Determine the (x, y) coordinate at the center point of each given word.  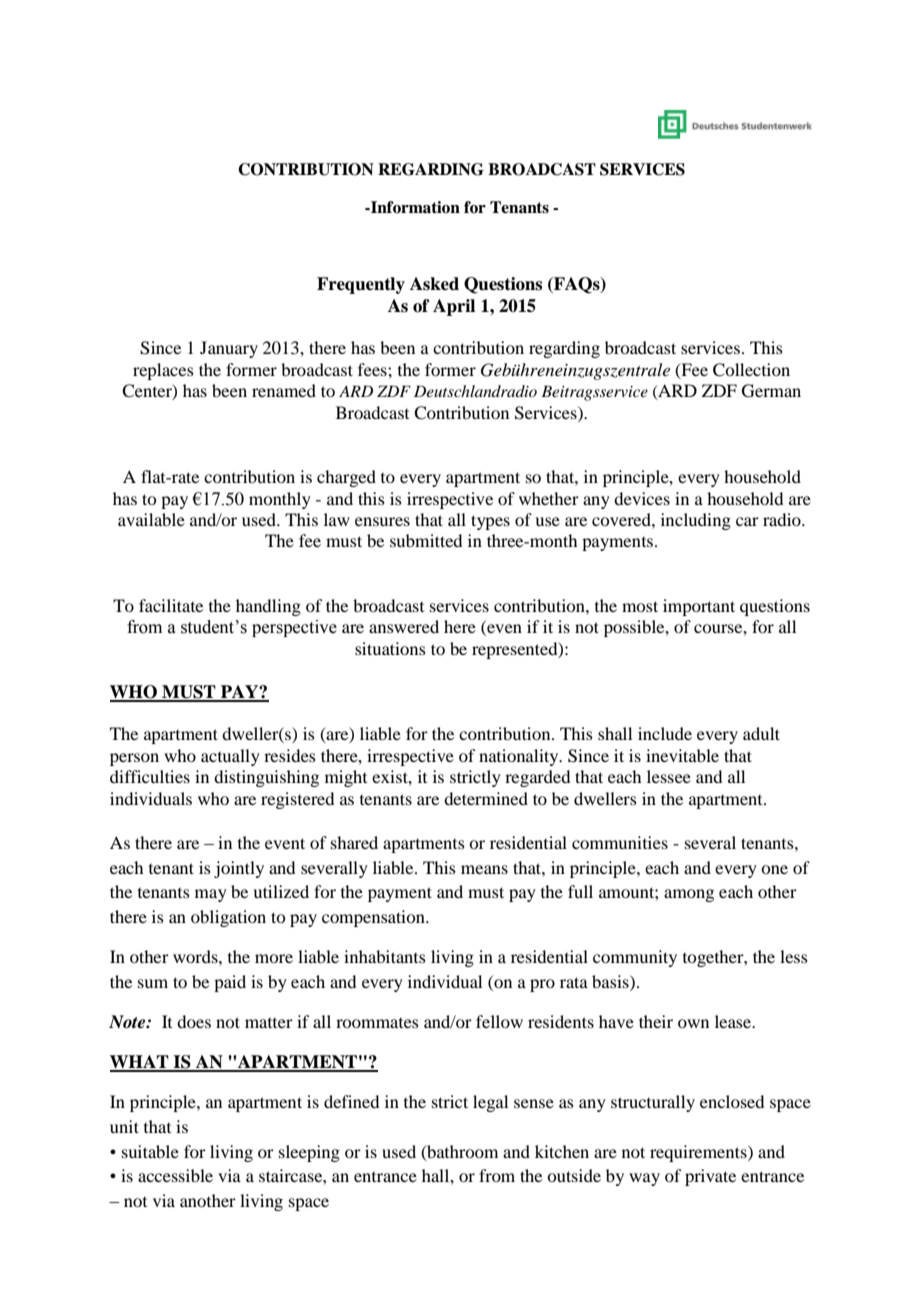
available (151, 519)
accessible (175, 1175)
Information (414, 207)
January (229, 349)
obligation (228, 918)
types (490, 522)
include (665, 733)
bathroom (461, 1152)
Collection (751, 370)
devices (642, 498)
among (689, 895)
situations (390, 648)
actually (230, 757)
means (484, 869)
